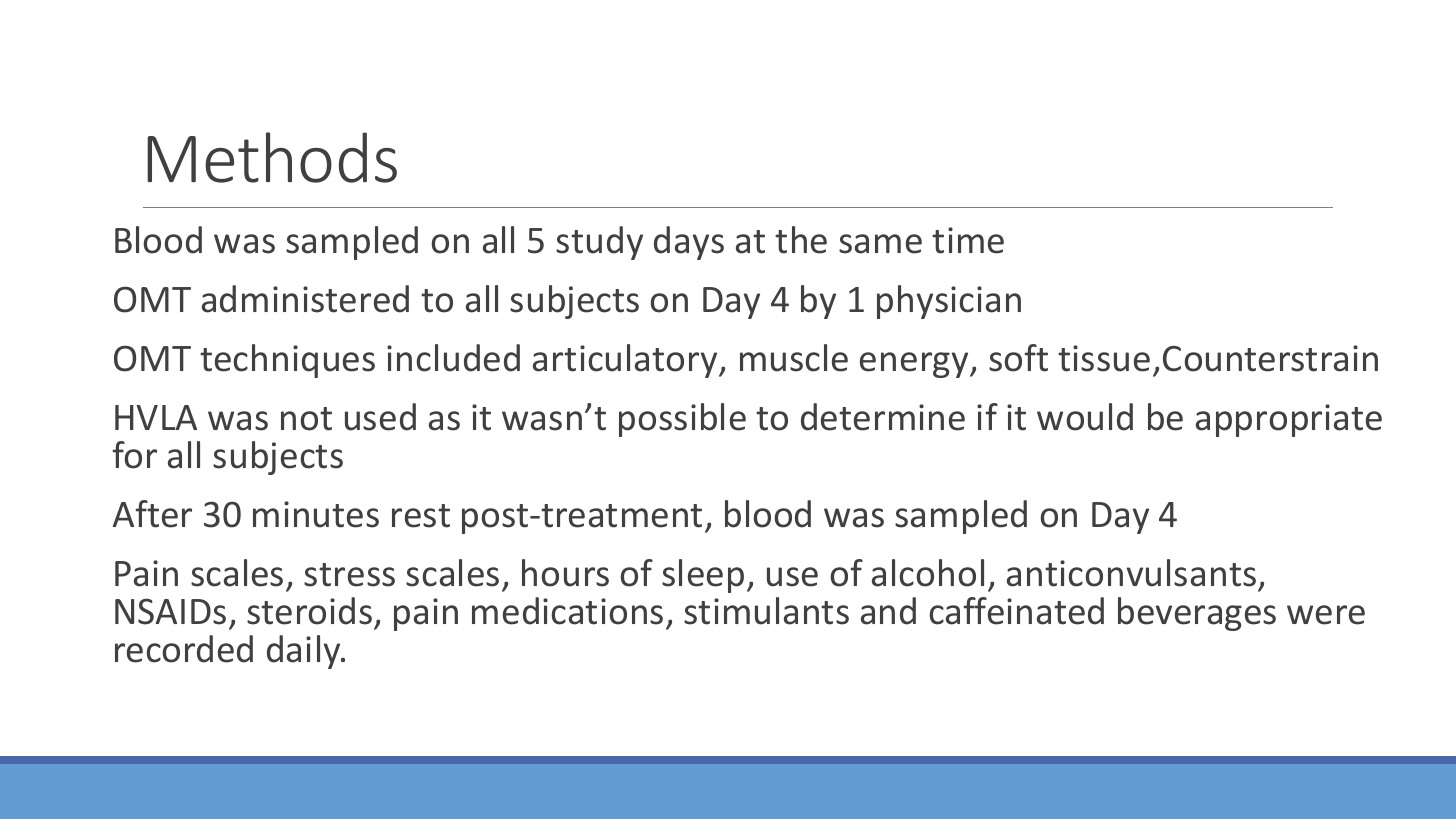 This screenshot has height=819, width=1456. Describe the element at coordinates (801, 240) in the screenshot. I see `the` at that location.
